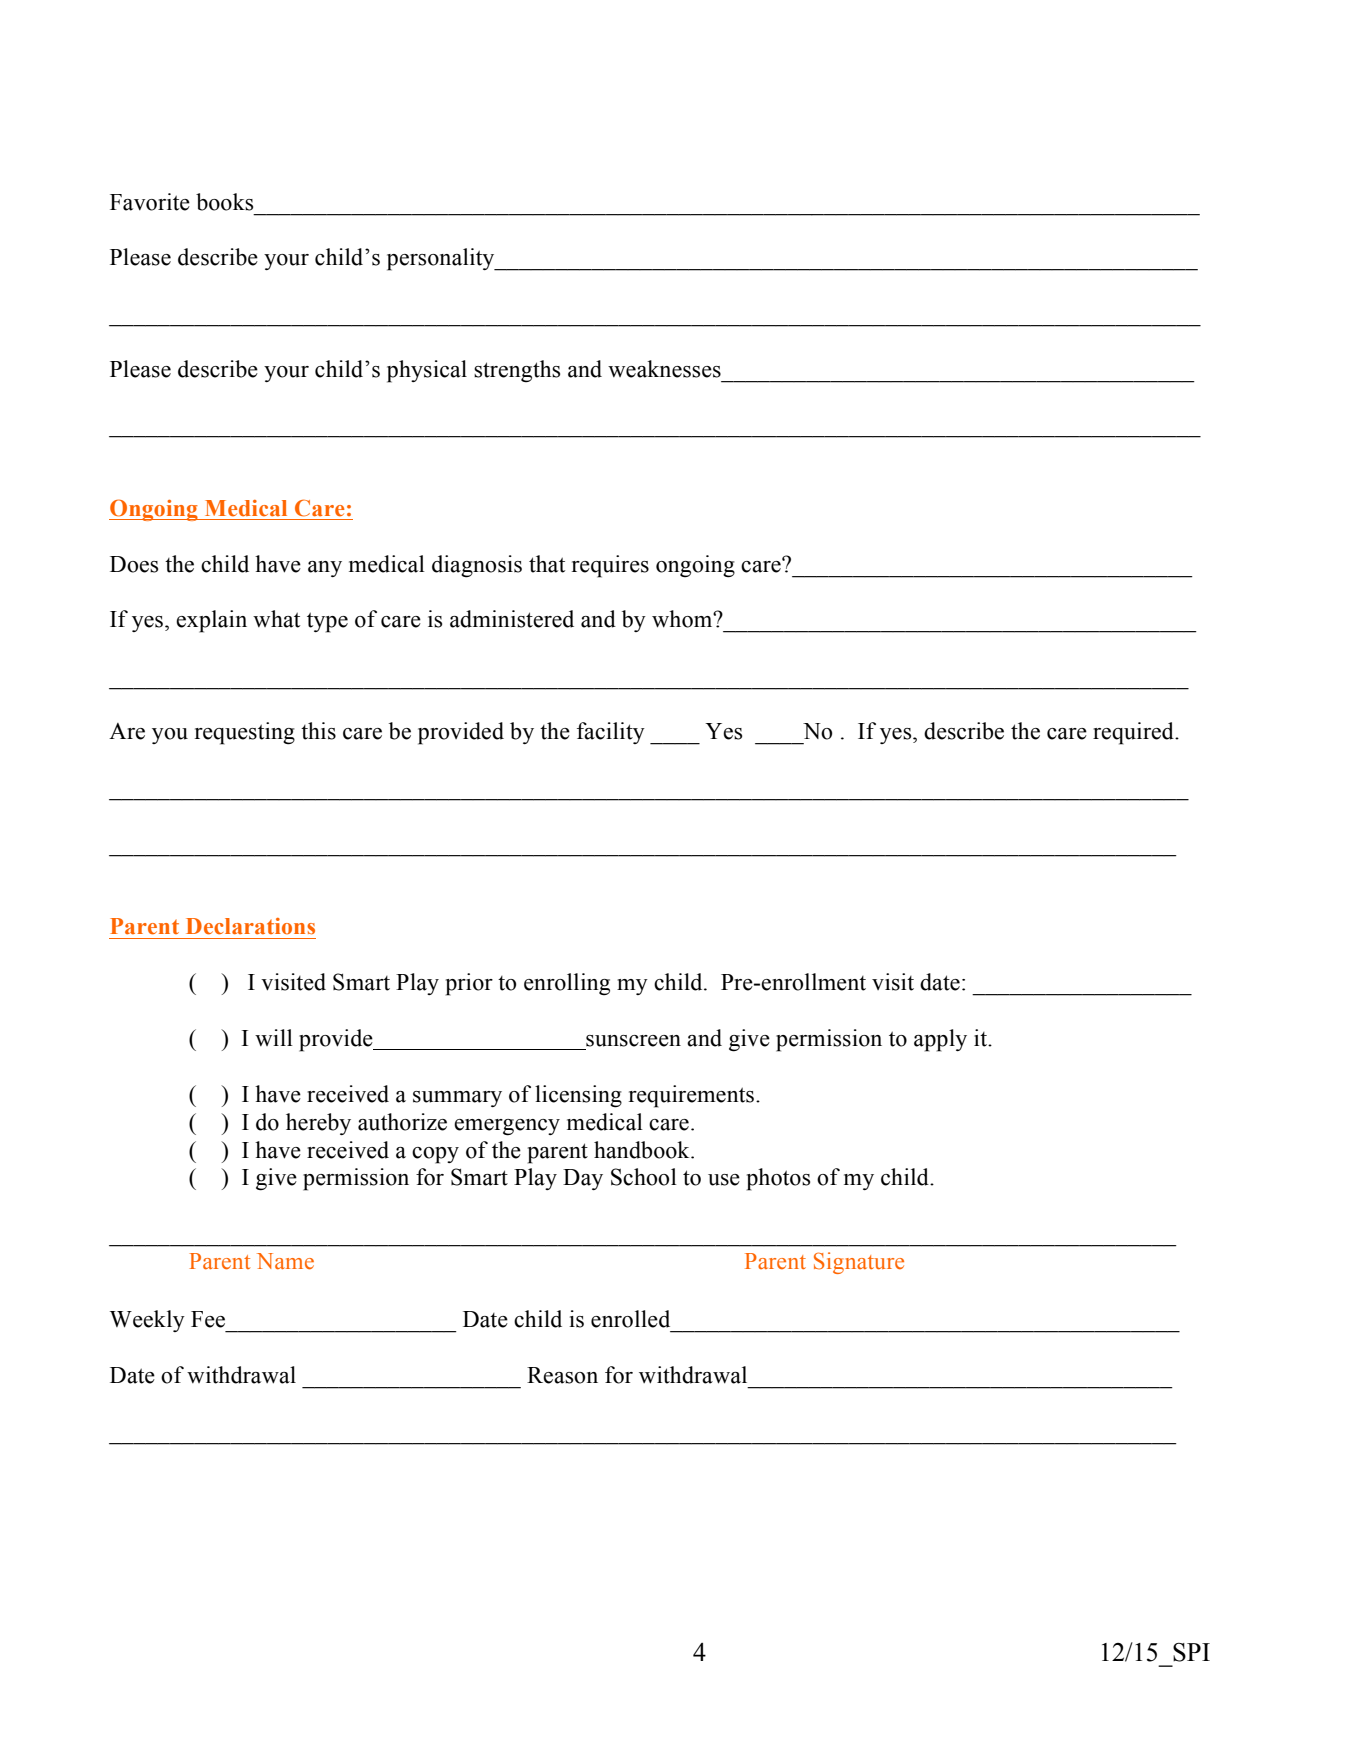  Describe the element at coordinates (633, 1041) in the document. I see `sunscreen` at that location.
